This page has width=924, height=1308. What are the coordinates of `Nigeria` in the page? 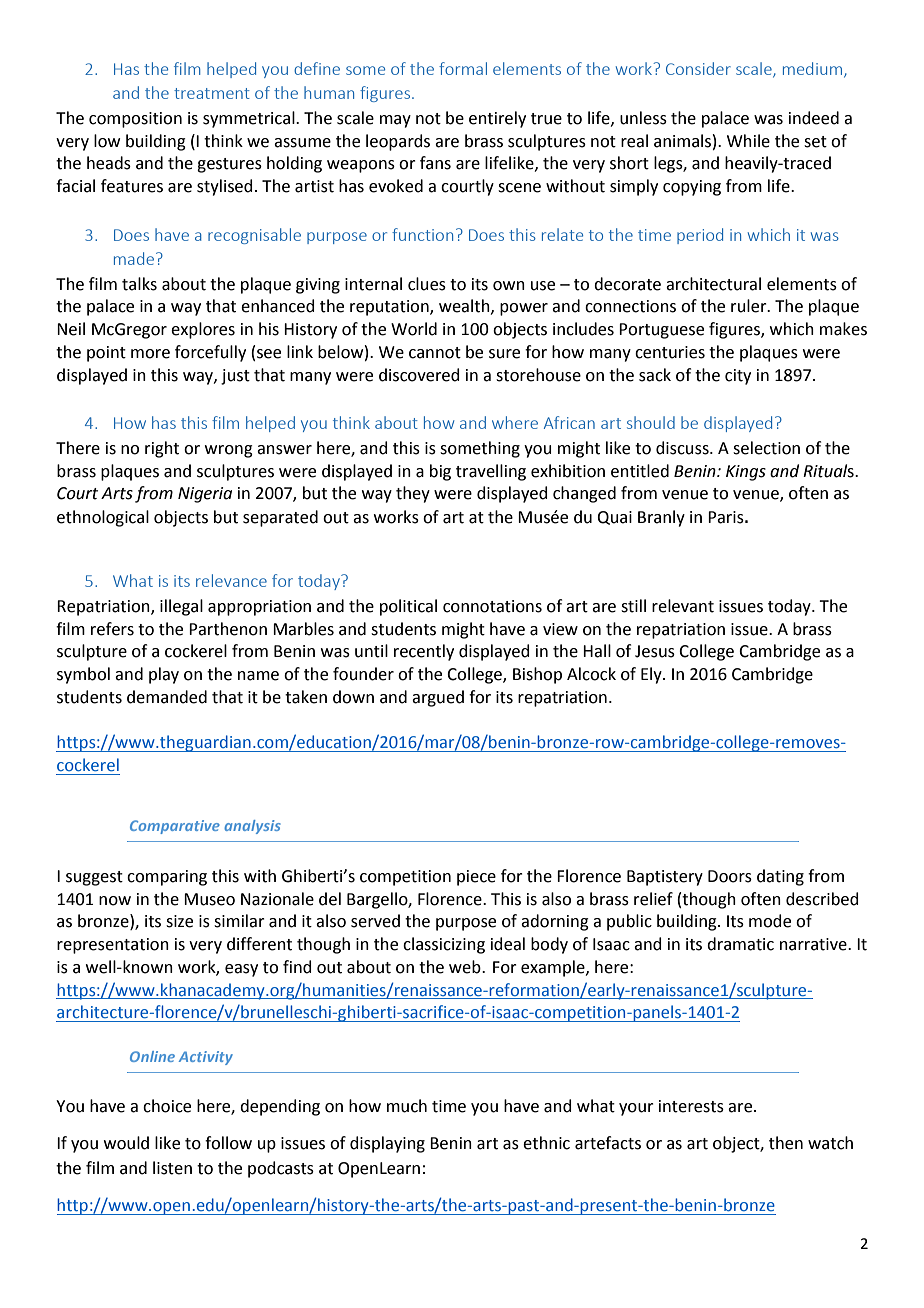 It's located at (205, 495).
